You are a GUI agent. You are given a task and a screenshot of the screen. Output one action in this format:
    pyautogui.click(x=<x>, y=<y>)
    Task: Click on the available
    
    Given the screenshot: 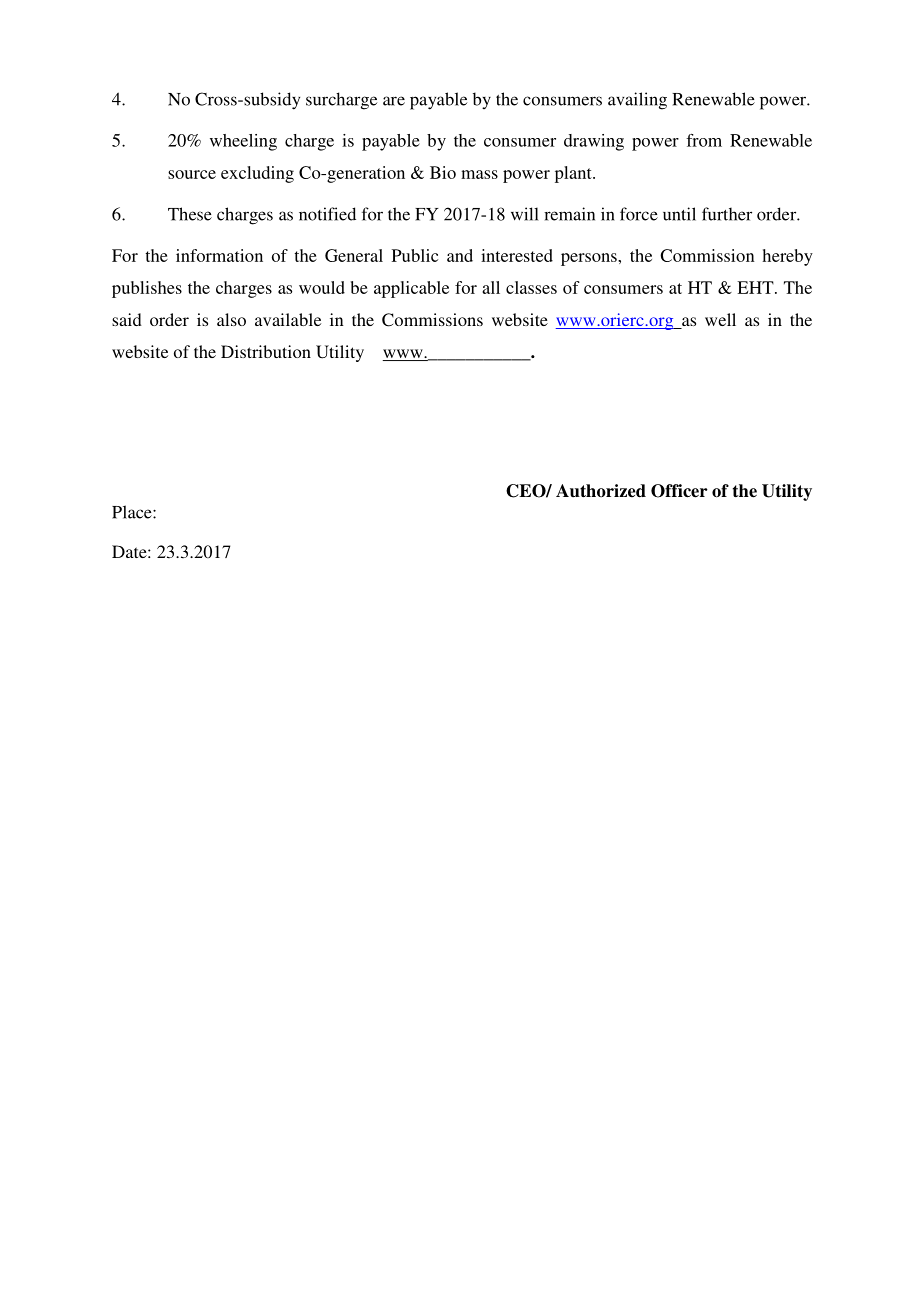 What is the action you would take?
    pyautogui.click(x=288, y=319)
